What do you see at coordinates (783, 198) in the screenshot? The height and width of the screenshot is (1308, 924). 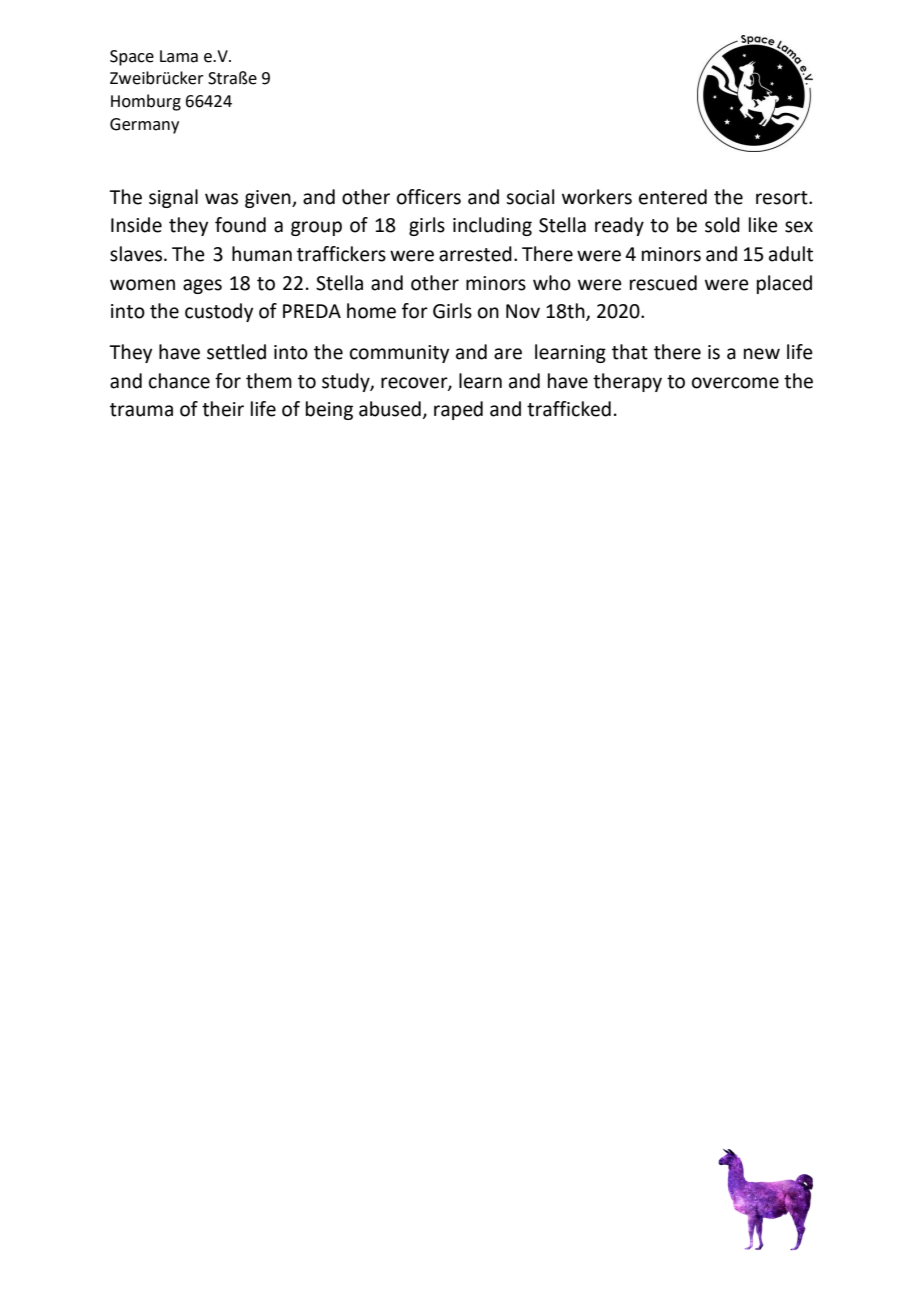 I see `resort` at bounding box center [783, 198].
